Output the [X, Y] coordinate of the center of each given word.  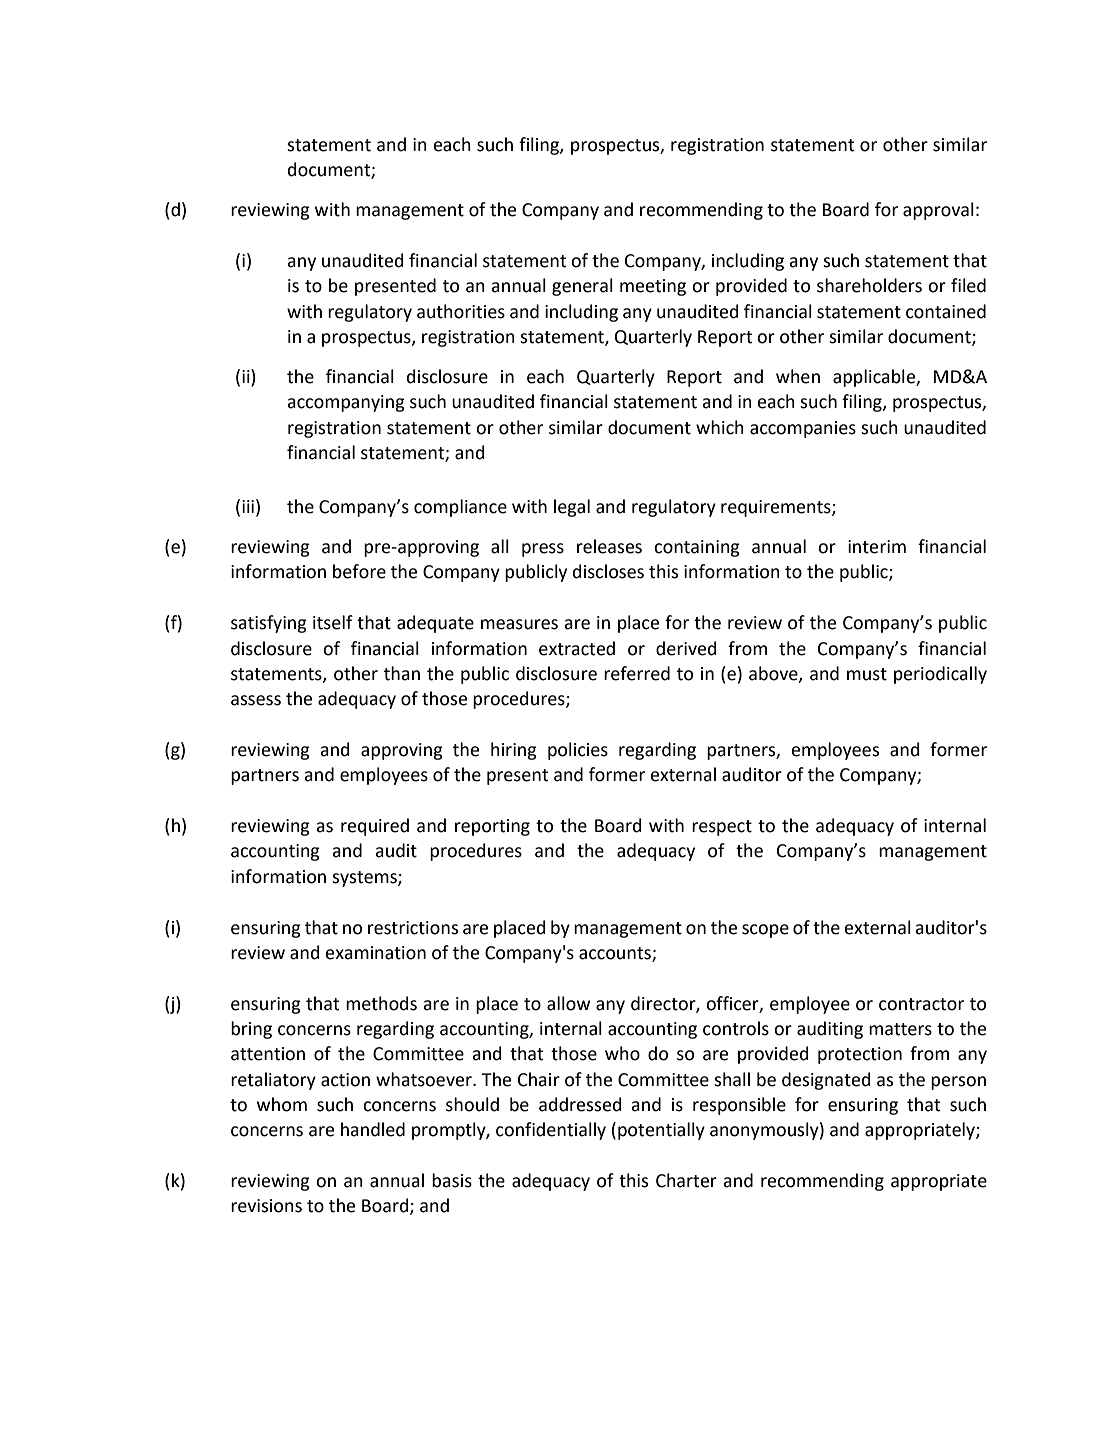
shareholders [869, 285]
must [867, 674]
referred [637, 673]
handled [373, 1129]
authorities [461, 311]
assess [256, 700]
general [582, 287]
